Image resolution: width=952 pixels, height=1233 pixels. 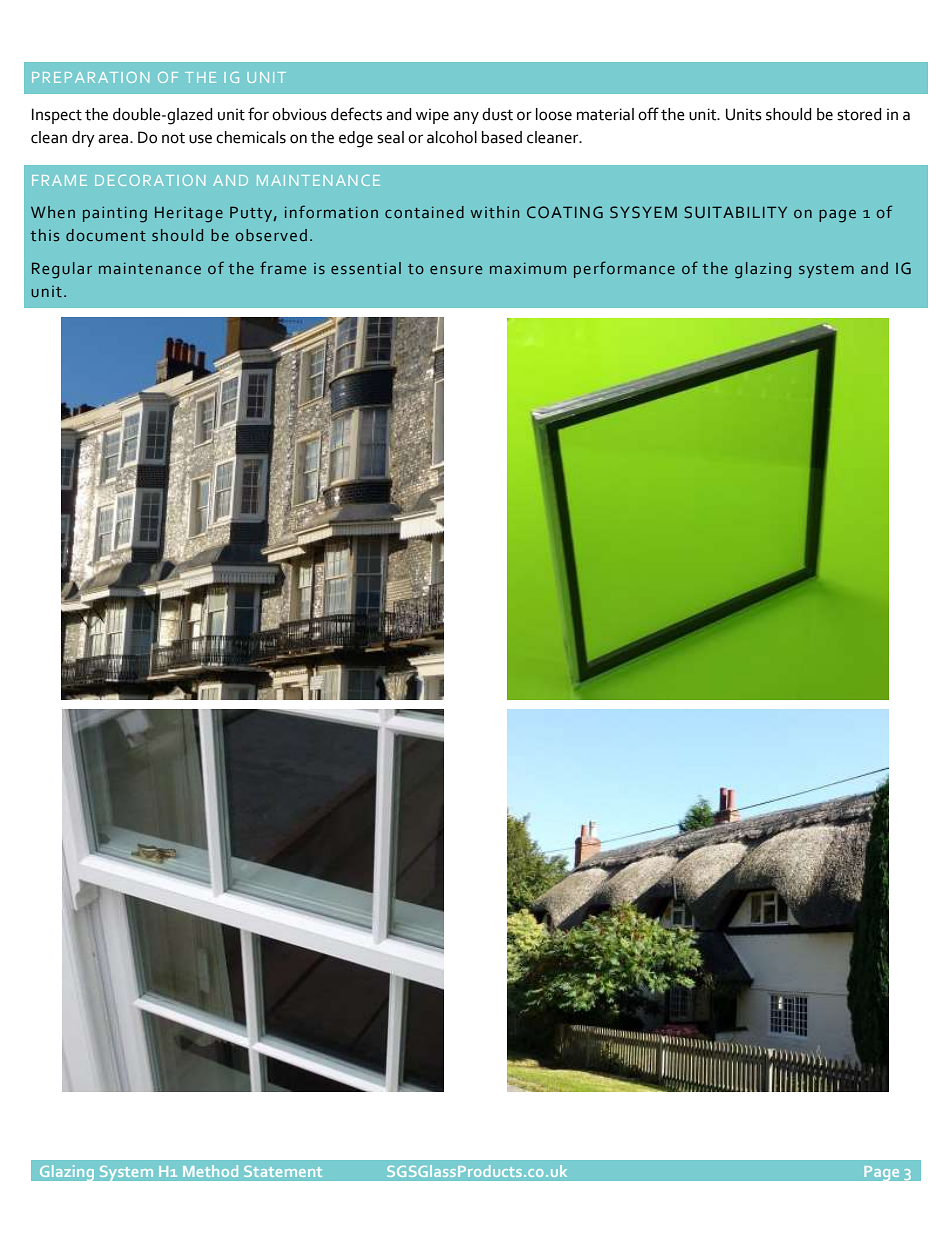 What do you see at coordinates (859, 114) in the screenshot?
I see `stored` at bounding box center [859, 114].
